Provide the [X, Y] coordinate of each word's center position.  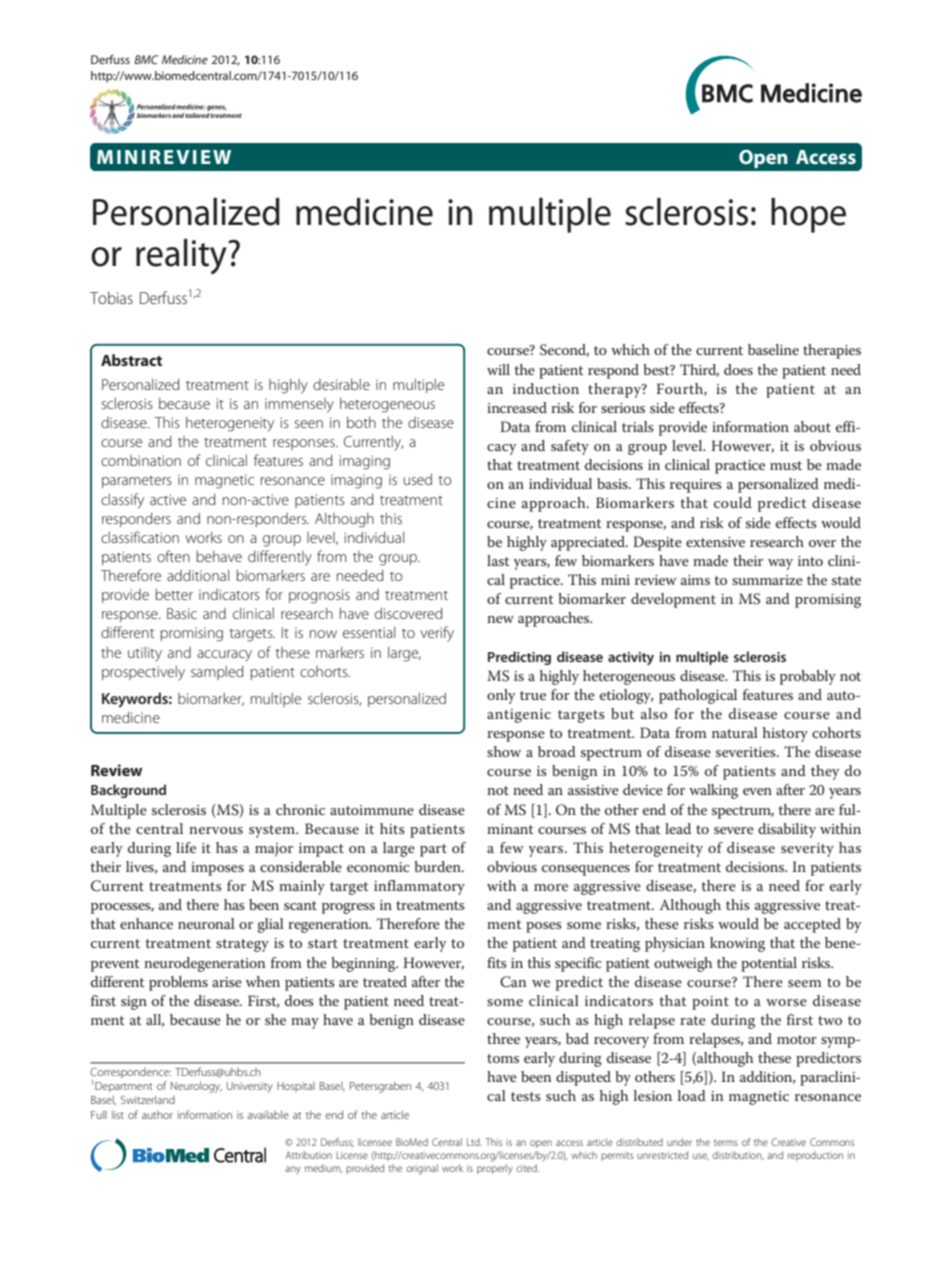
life [186, 847]
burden [439, 866]
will [498, 369]
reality [182, 257]
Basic [182, 613]
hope [808, 215]
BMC [146, 59]
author [157, 1115]
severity [807, 850]
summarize [767, 580]
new [500, 619]
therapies [832, 351]
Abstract [131, 360]
